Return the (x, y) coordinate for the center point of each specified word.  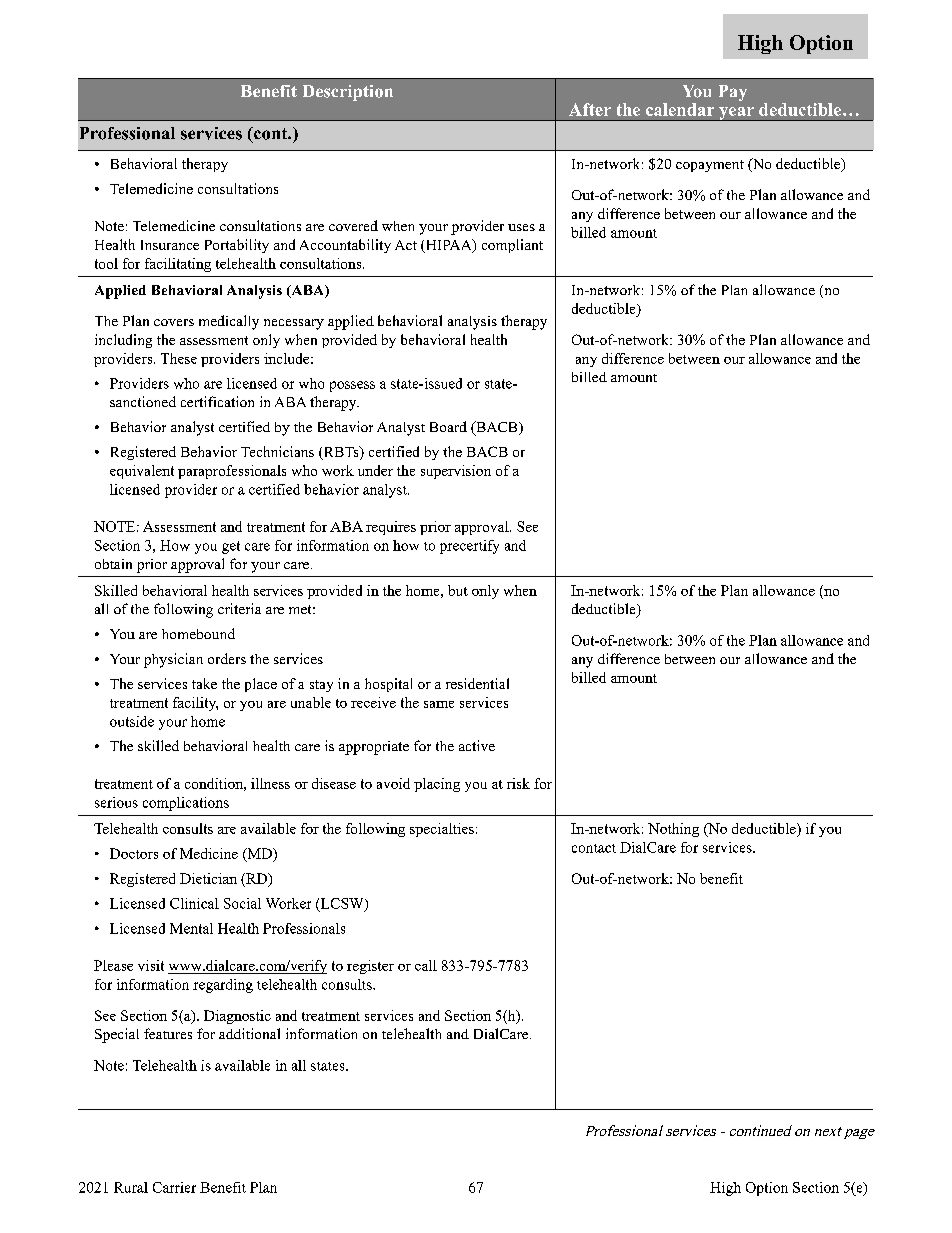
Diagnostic (237, 1017)
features (168, 1033)
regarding (223, 986)
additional (249, 1033)
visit (151, 965)
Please (113, 965)
